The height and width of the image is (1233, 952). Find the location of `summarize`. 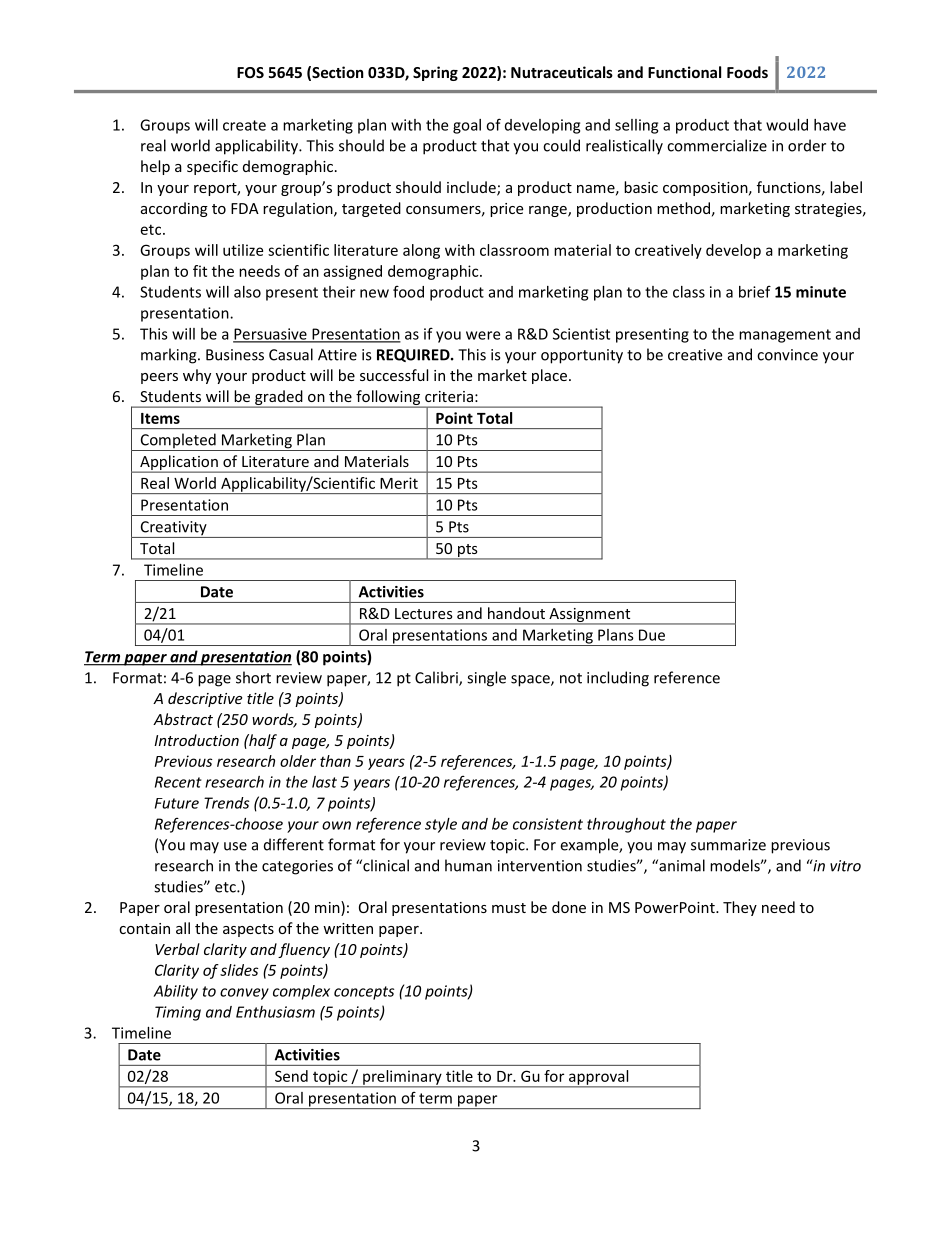

summarize is located at coordinates (728, 845).
